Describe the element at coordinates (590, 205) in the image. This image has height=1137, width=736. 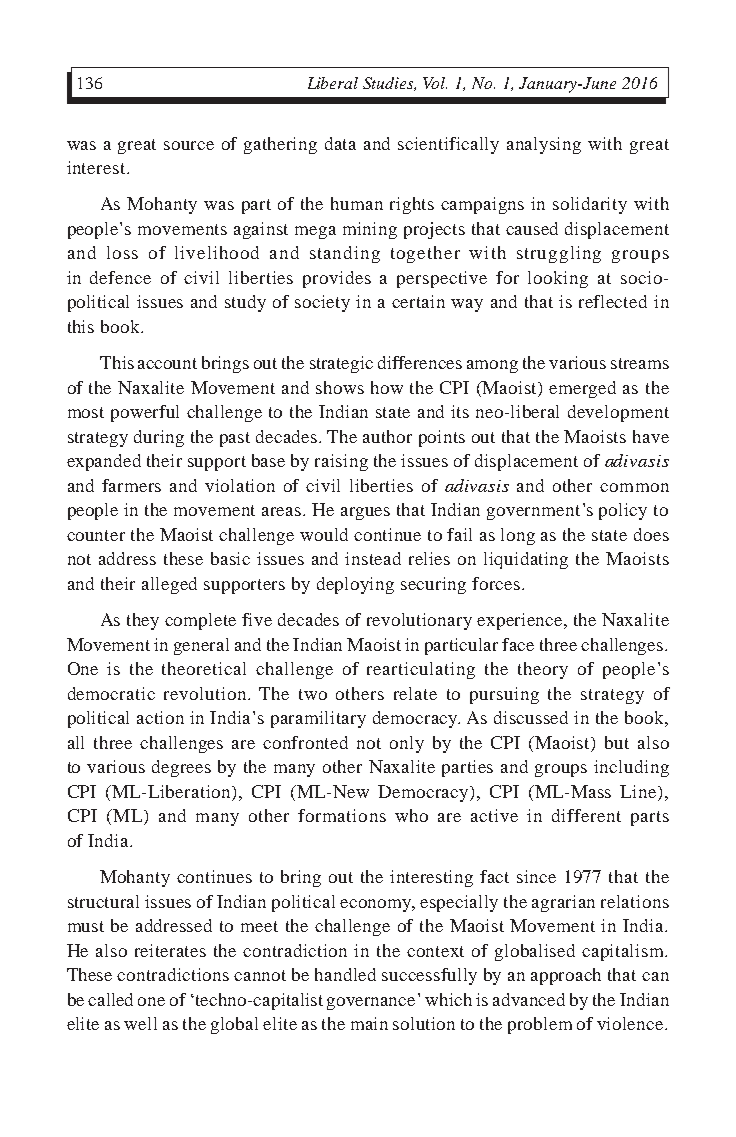
I see `solidarity` at that location.
